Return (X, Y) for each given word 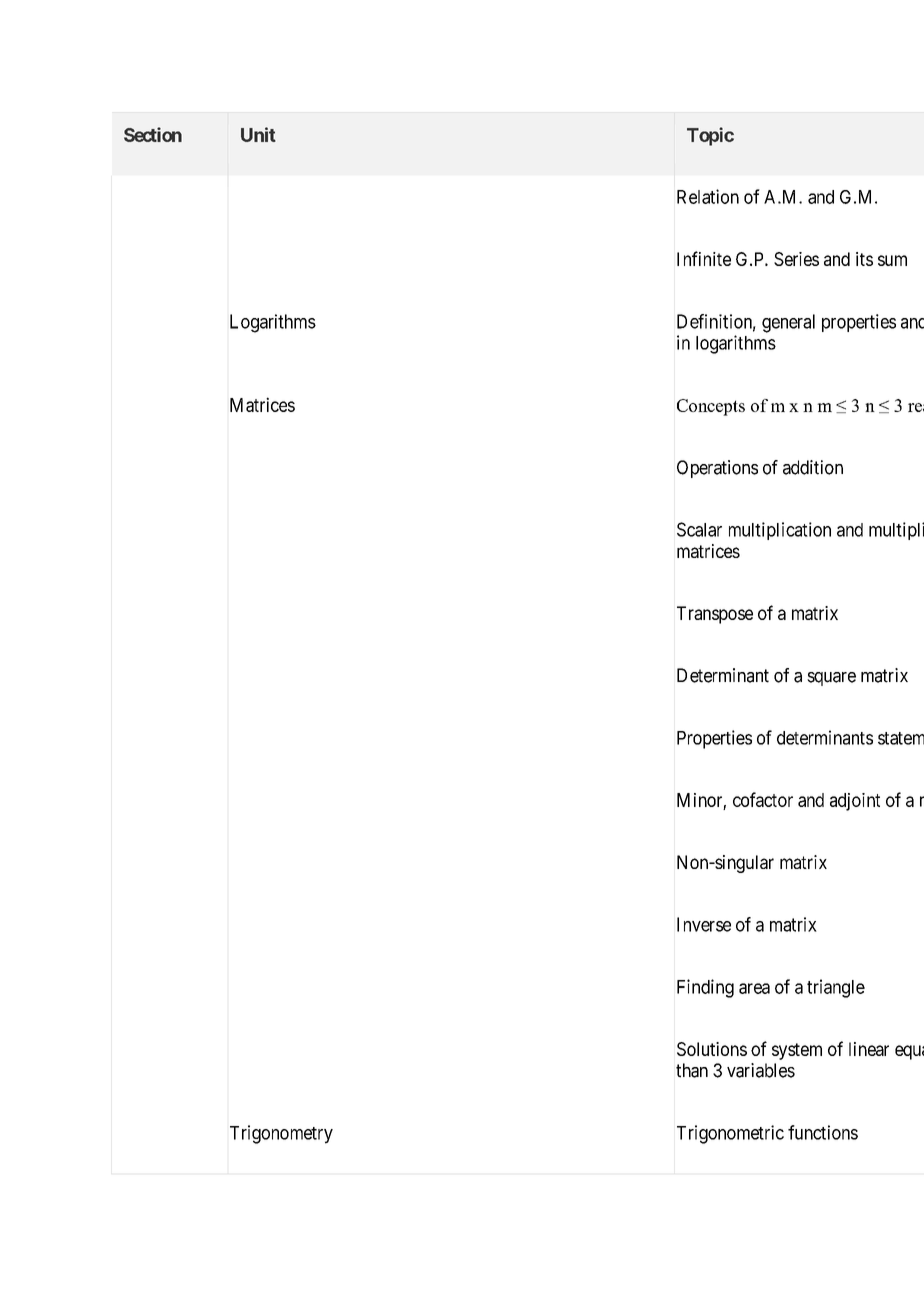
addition (813, 467)
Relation (708, 196)
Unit (258, 134)
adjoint (855, 802)
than (692, 1070)
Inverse (704, 924)
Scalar (699, 529)
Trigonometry (281, 1134)
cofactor (763, 799)
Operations (717, 469)
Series (796, 259)
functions (823, 1132)
